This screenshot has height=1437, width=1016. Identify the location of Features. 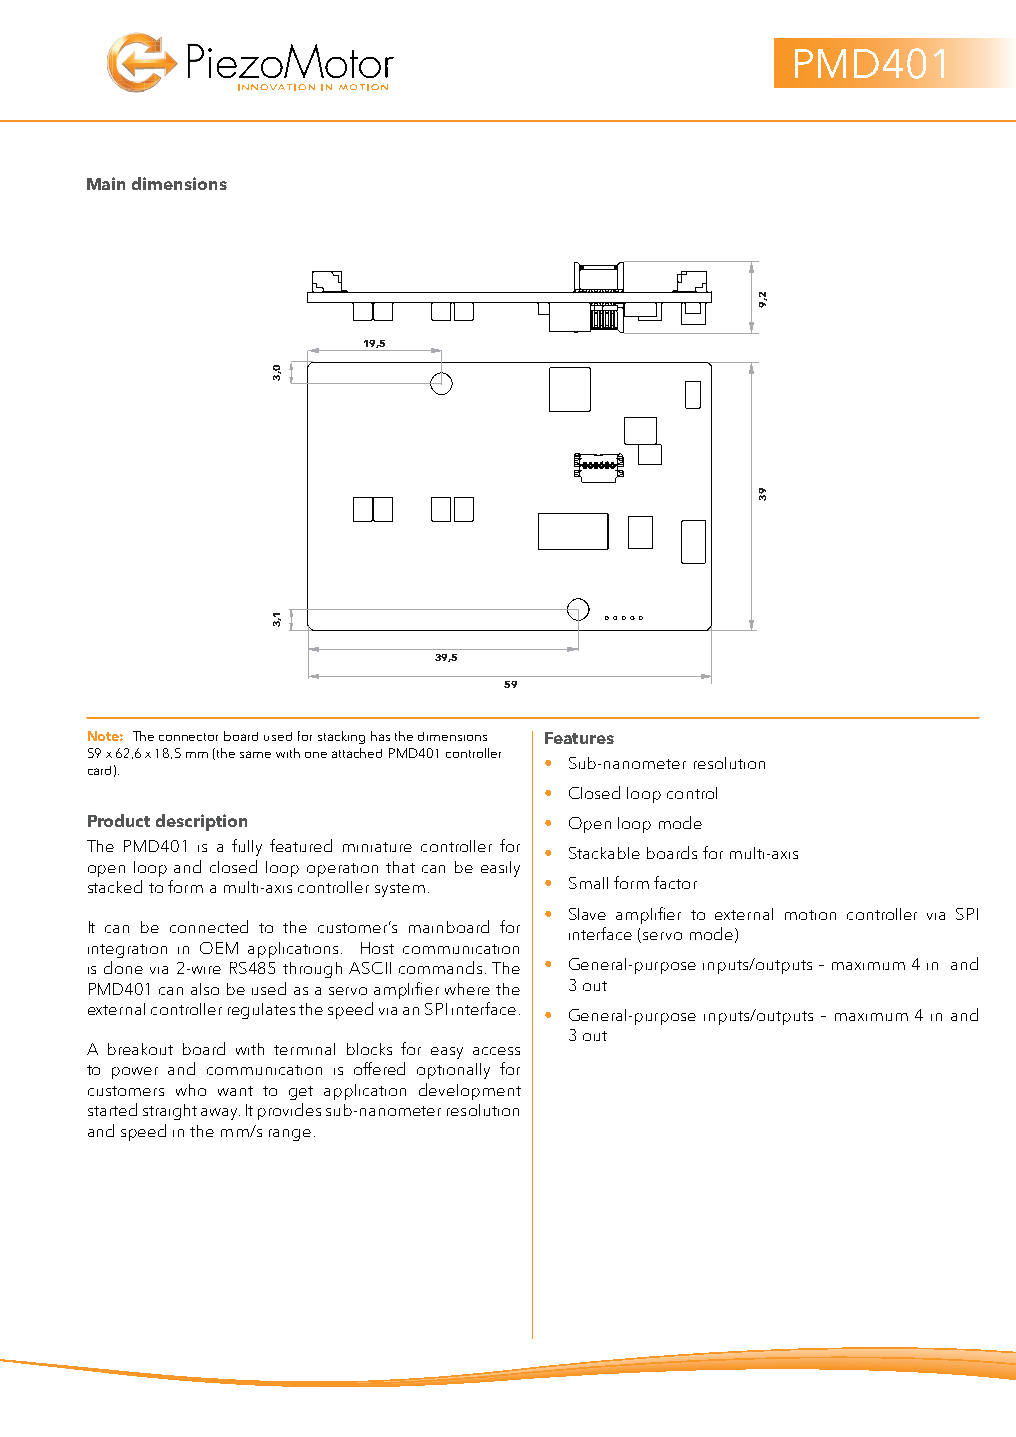
(579, 738).
